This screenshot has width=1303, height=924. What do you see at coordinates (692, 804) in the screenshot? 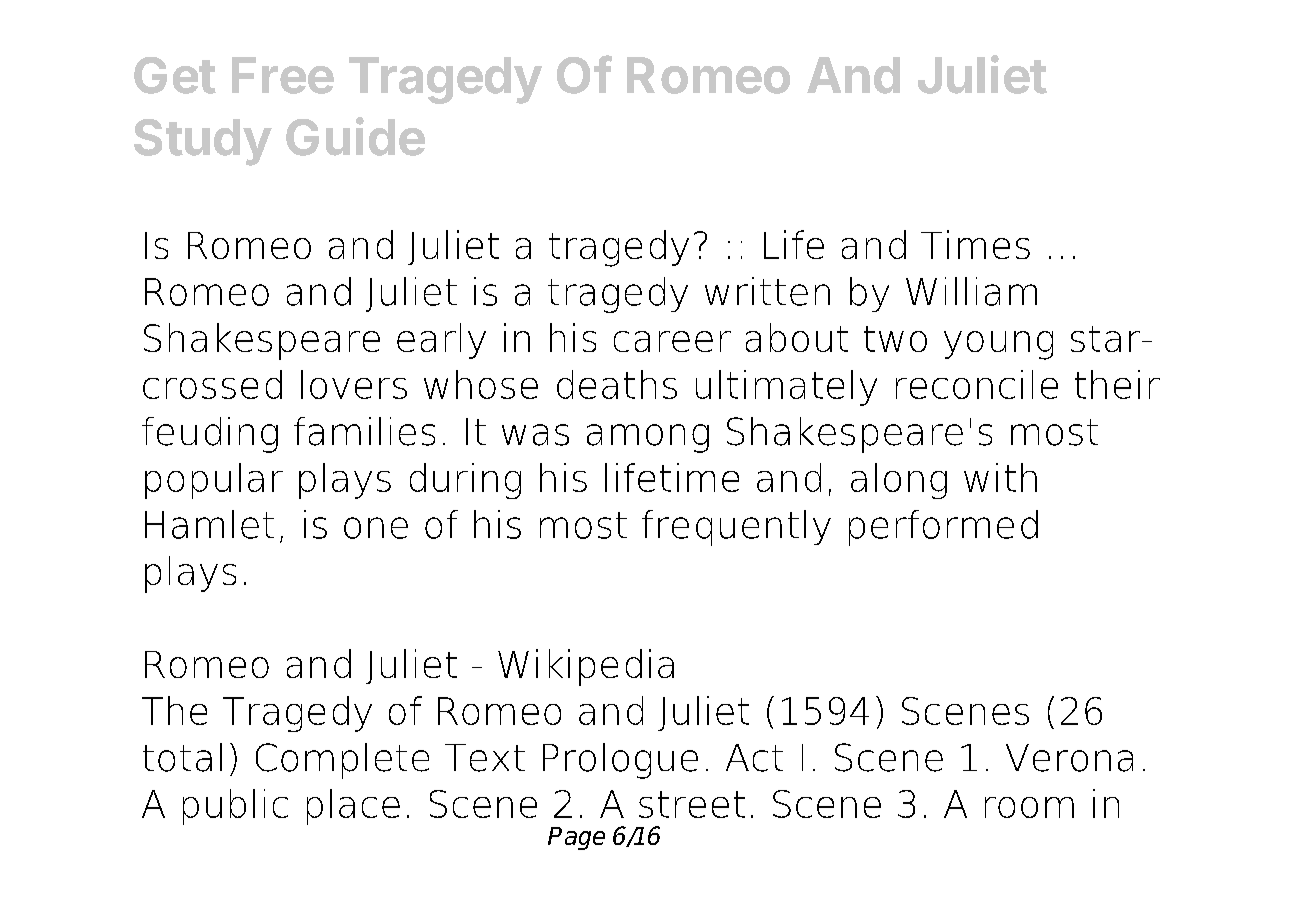
I see `street` at bounding box center [692, 804].
